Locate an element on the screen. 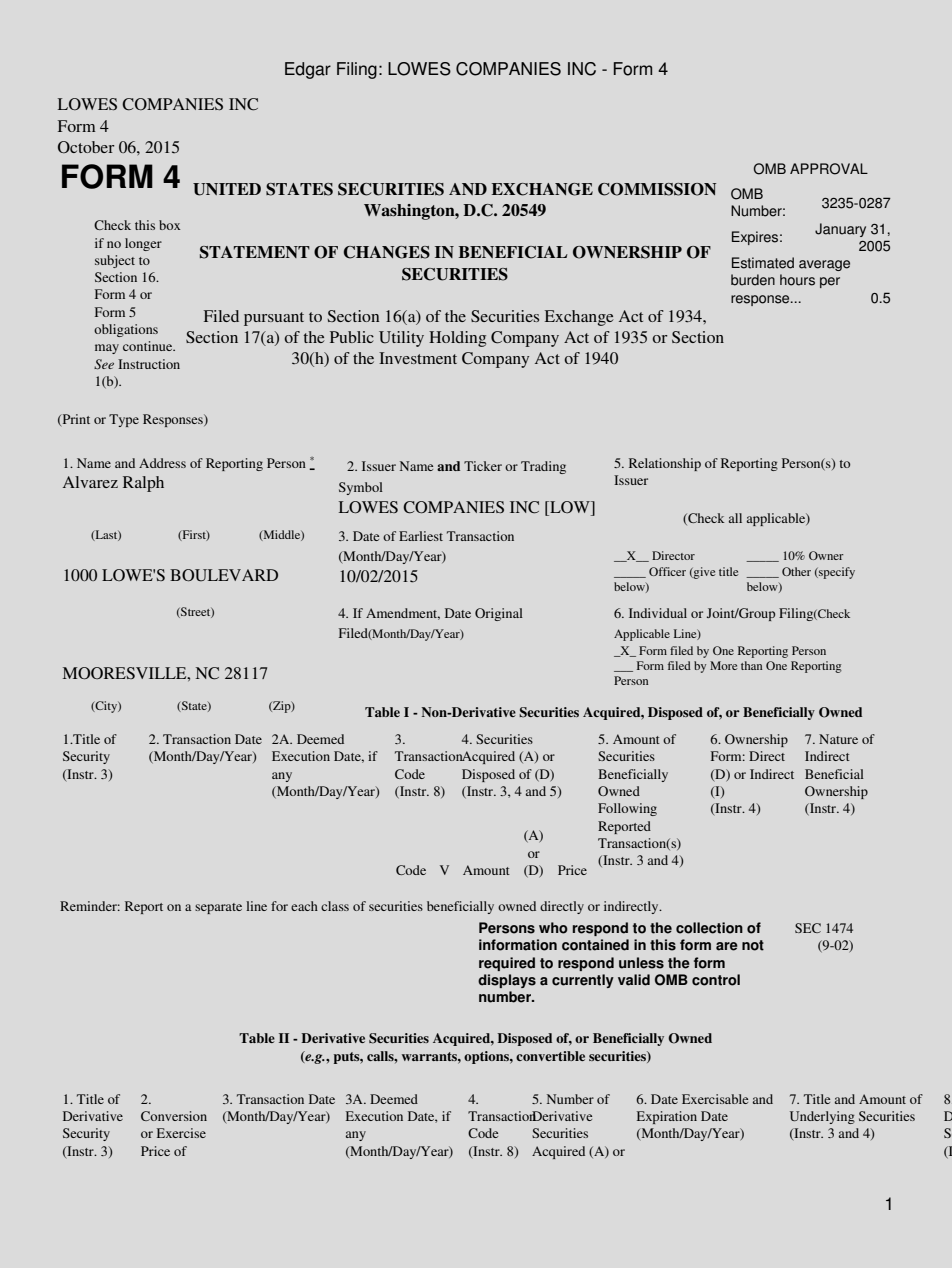  separate is located at coordinates (218, 908).
